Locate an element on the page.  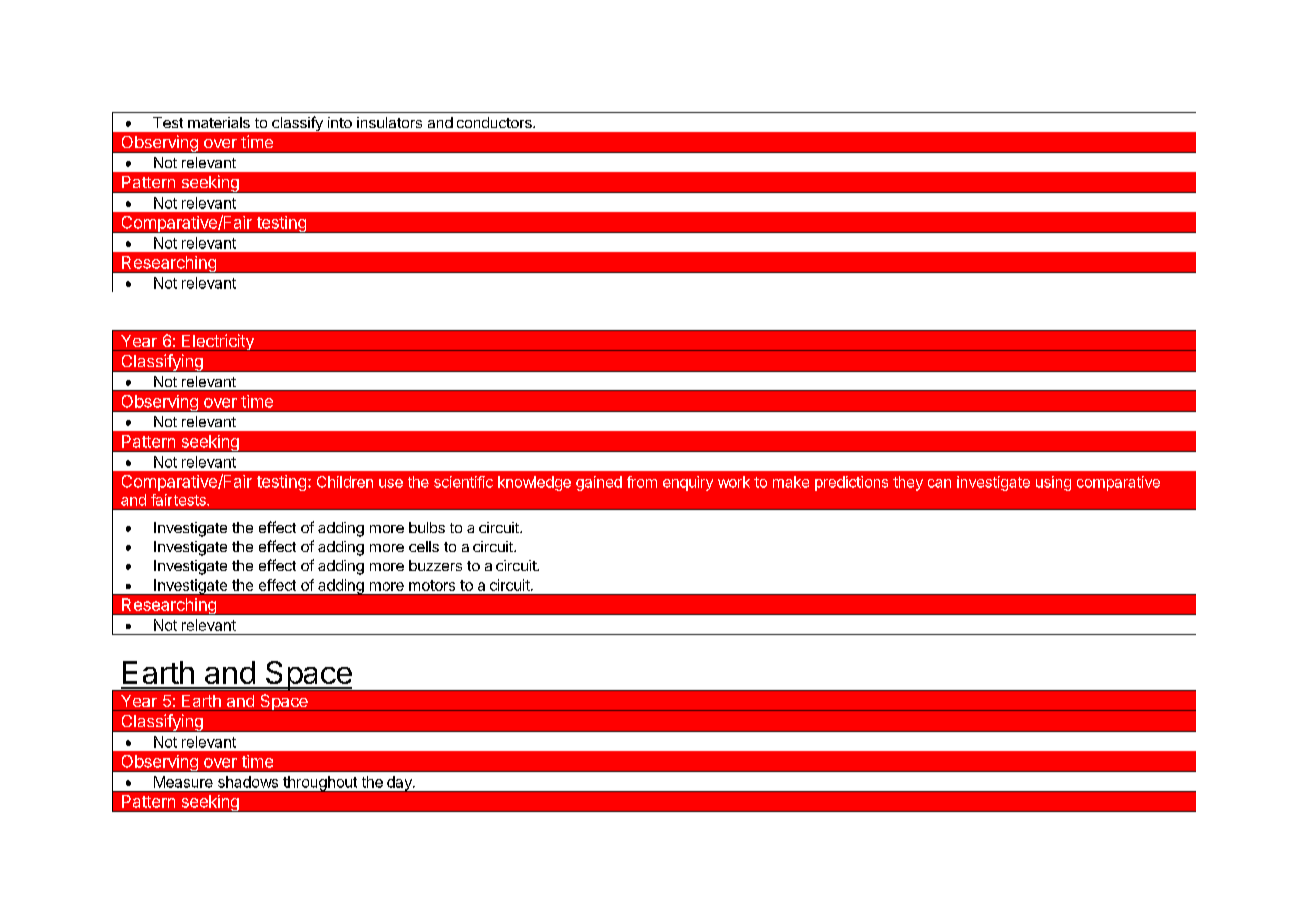
can is located at coordinates (939, 483).
